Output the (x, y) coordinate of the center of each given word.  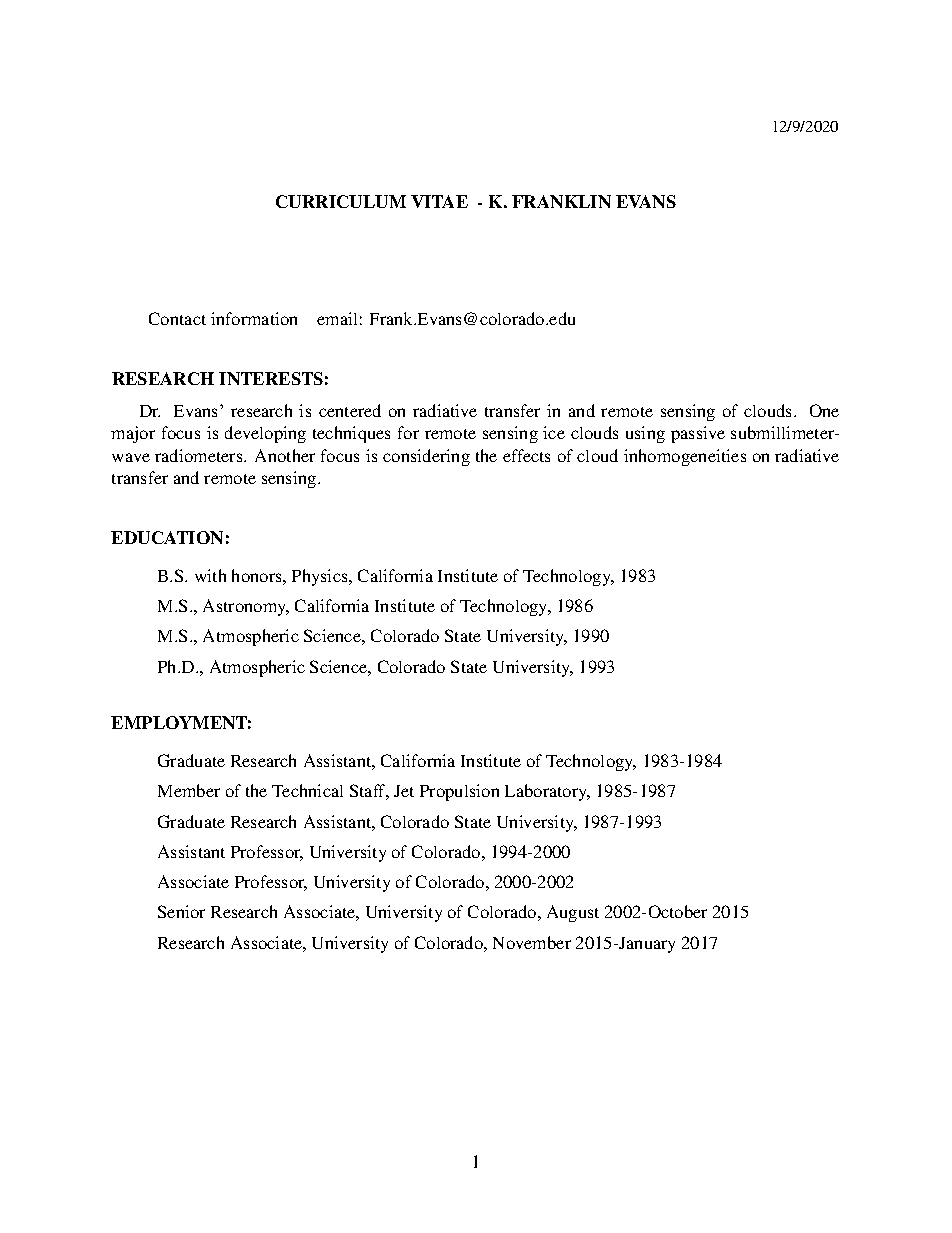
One (824, 410)
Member (189, 790)
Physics (321, 577)
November (532, 942)
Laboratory (547, 792)
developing (265, 434)
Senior (181, 911)
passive (698, 434)
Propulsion (459, 792)
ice (554, 432)
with (210, 575)
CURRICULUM (341, 201)
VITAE (439, 201)
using (645, 434)
